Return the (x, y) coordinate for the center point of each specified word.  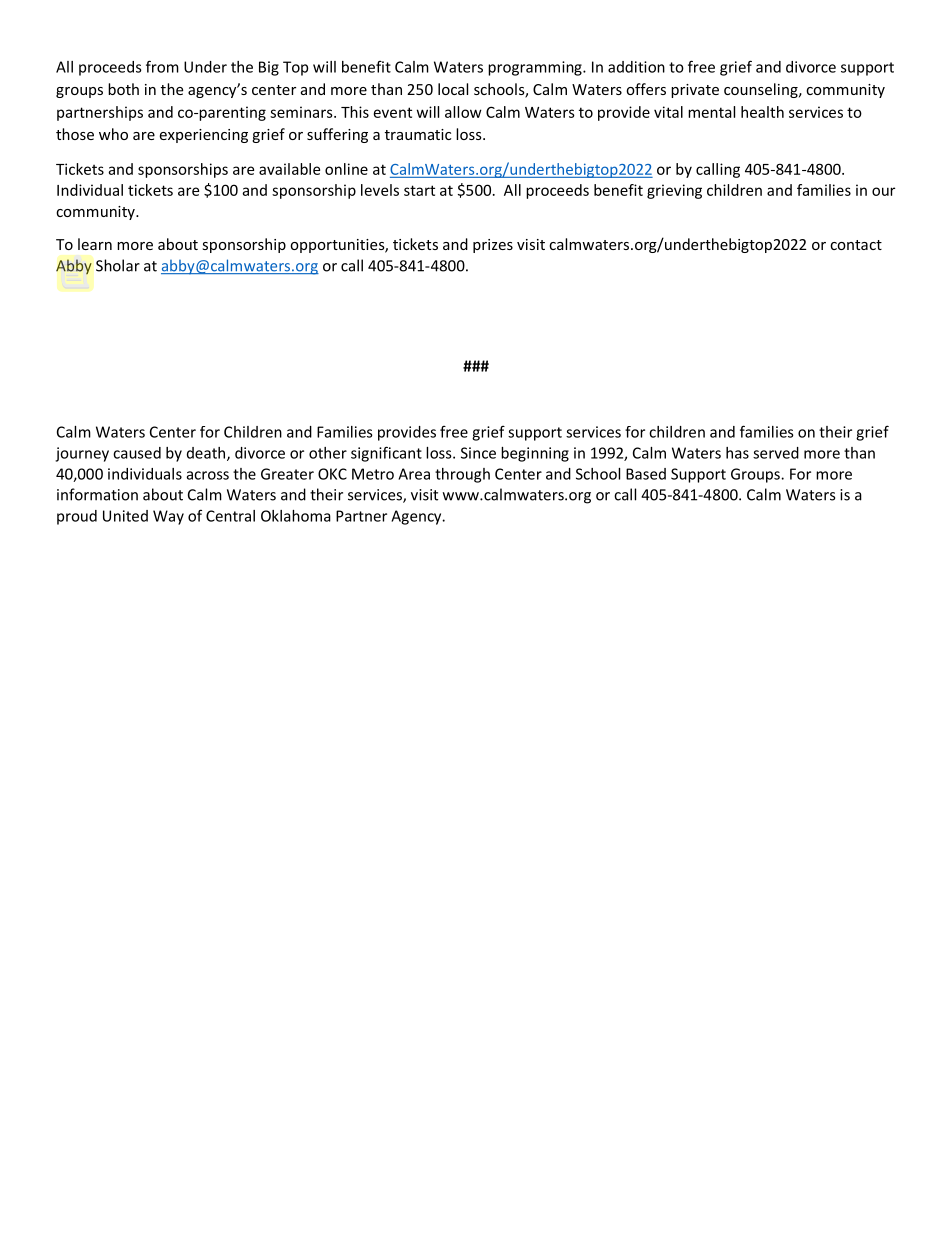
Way (168, 517)
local (453, 89)
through (462, 475)
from (162, 66)
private (695, 91)
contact (856, 245)
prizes (493, 246)
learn (95, 244)
